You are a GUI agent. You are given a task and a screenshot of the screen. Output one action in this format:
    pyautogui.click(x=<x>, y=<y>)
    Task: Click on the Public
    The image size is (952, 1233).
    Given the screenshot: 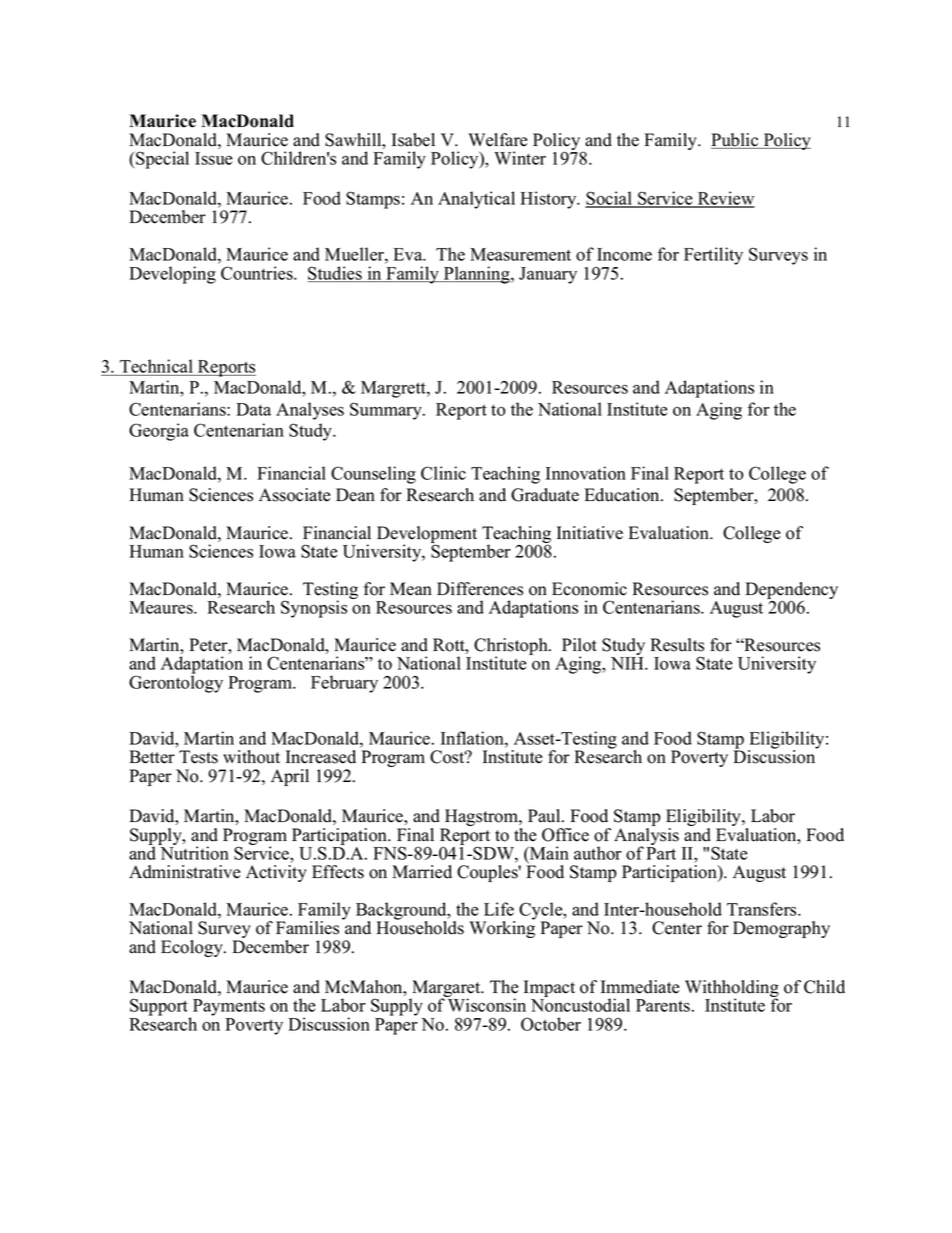 What is the action you would take?
    pyautogui.click(x=736, y=141)
